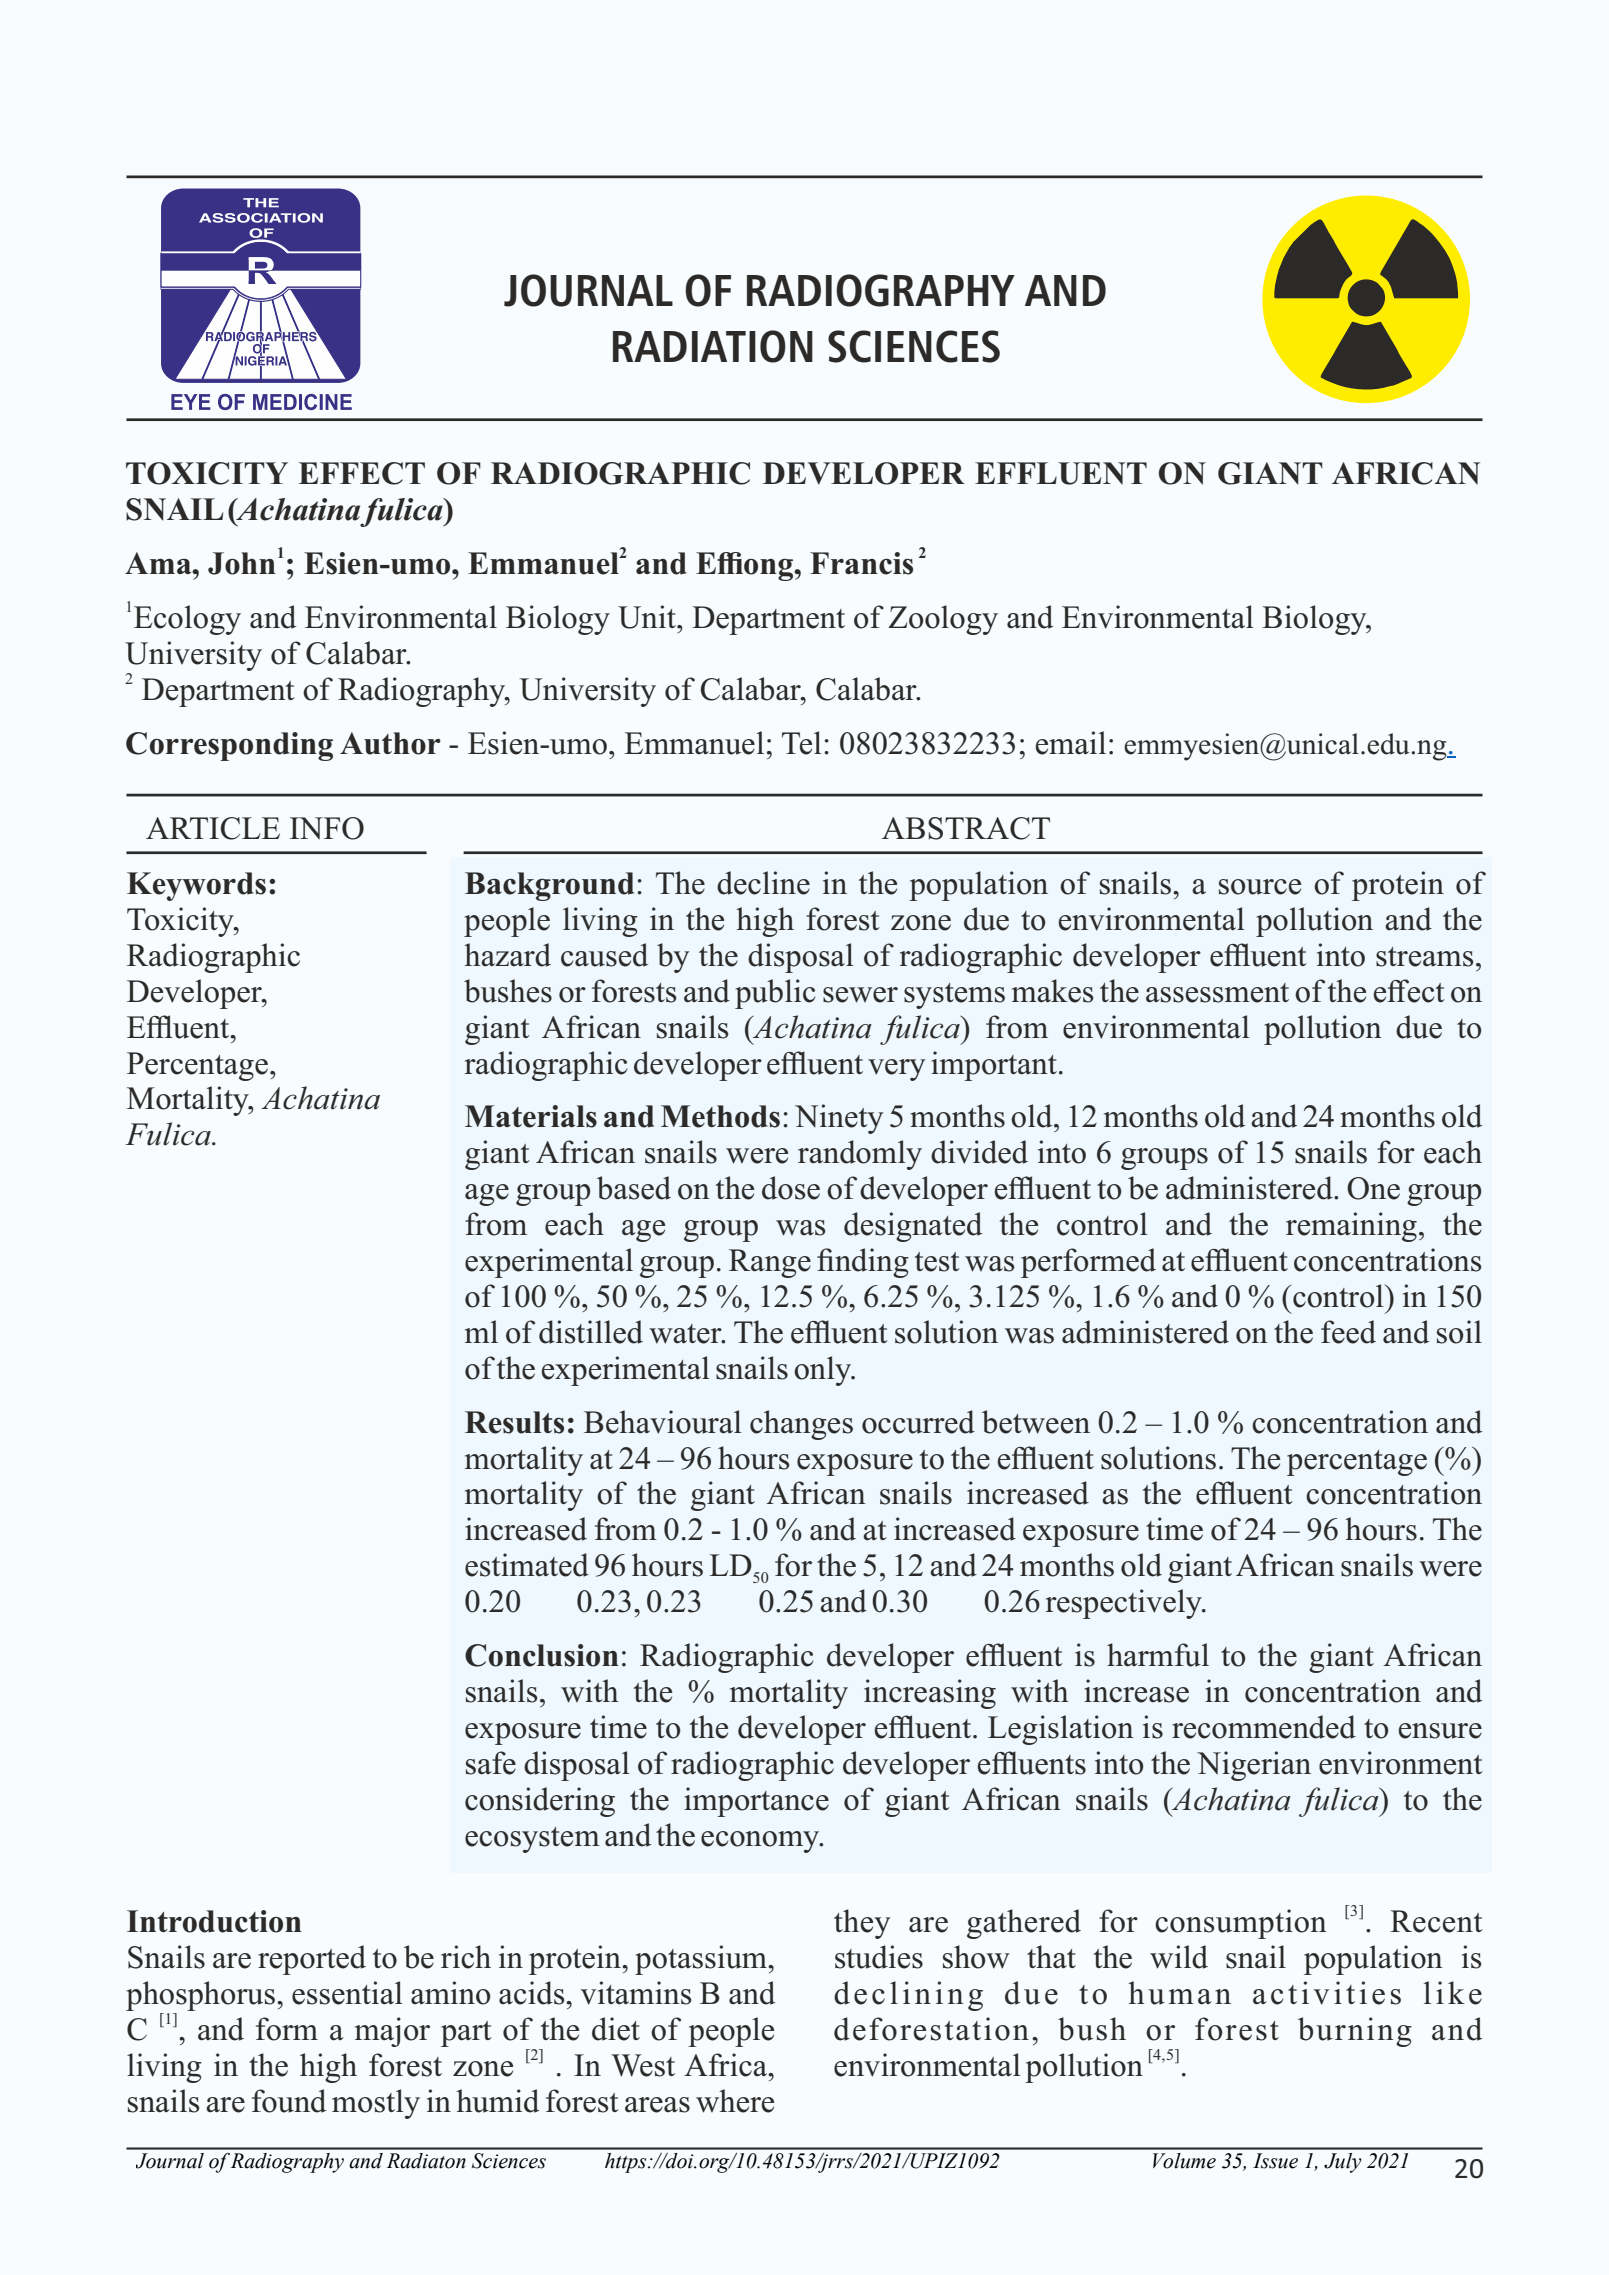  I want to click on John, so click(242, 563).
